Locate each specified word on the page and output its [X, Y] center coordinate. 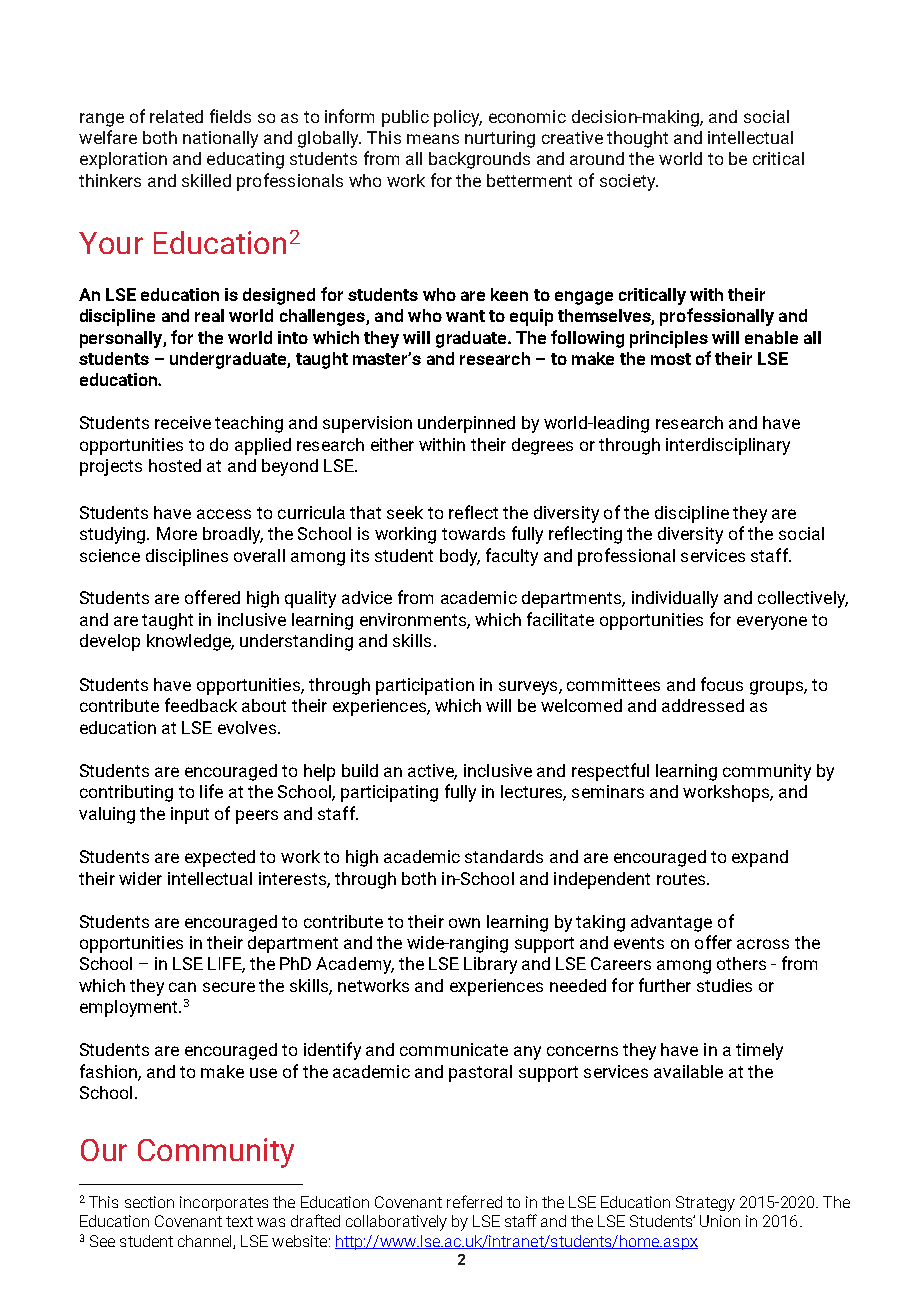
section [149, 1202]
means [433, 139]
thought [637, 139]
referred [474, 1201]
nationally [220, 139]
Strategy [705, 1204]
